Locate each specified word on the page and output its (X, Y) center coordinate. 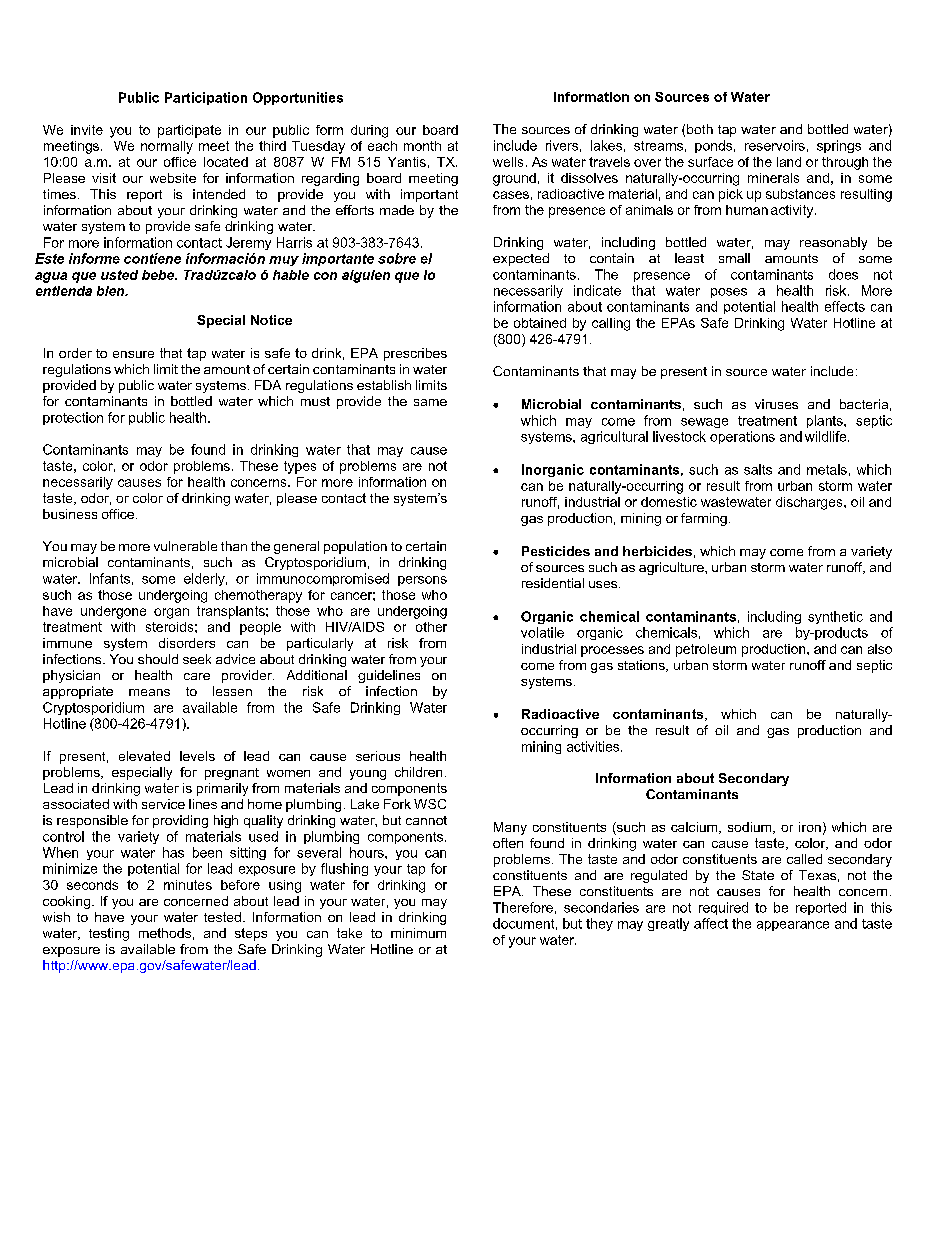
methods (165, 933)
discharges (810, 503)
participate (189, 131)
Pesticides (556, 551)
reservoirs (775, 145)
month (422, 146)
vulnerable (185, 546)
